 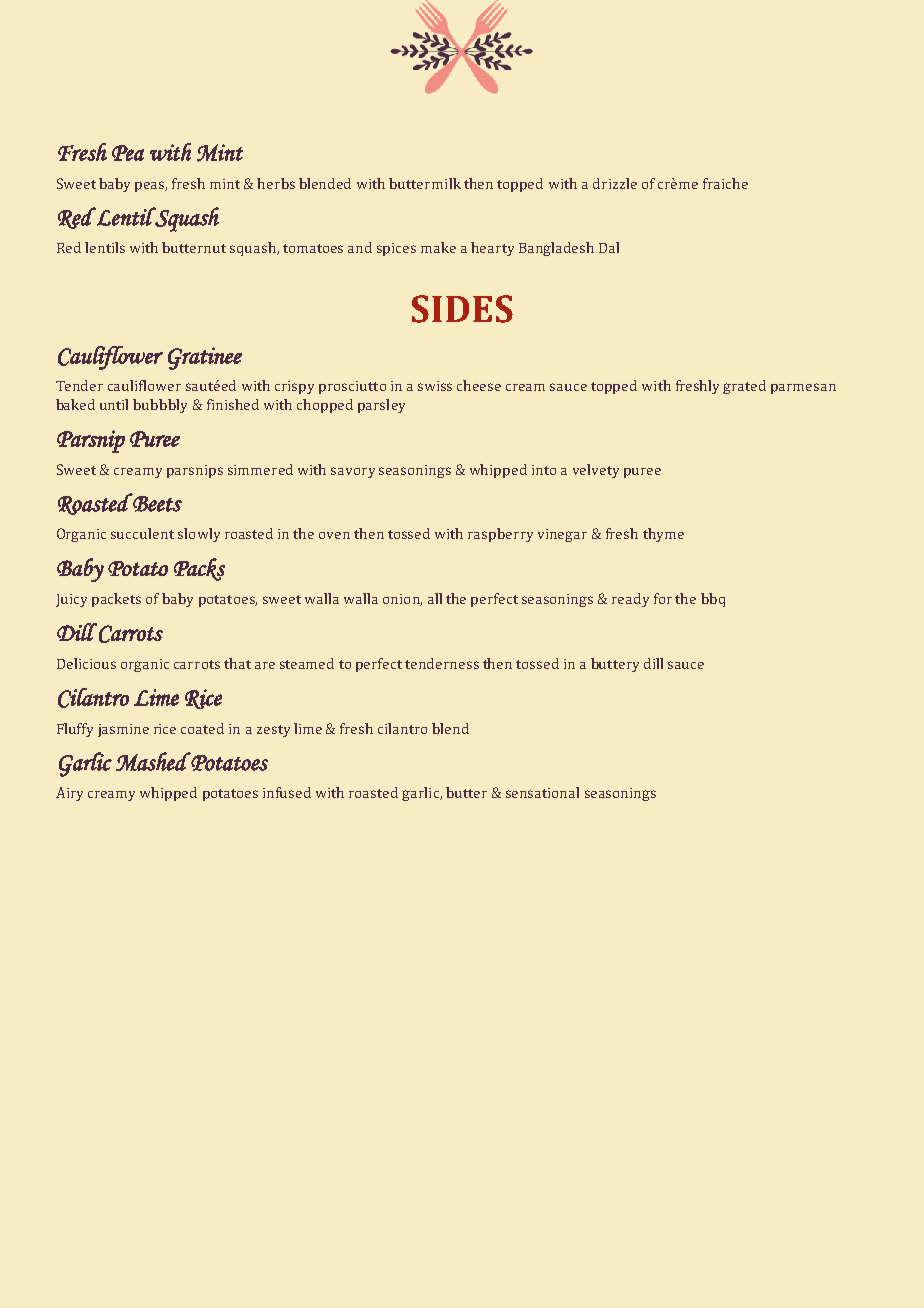 What do you see at coordinates (663, 535) in the screenshot?
I see `thyme` at bounding box center [663, 535].
